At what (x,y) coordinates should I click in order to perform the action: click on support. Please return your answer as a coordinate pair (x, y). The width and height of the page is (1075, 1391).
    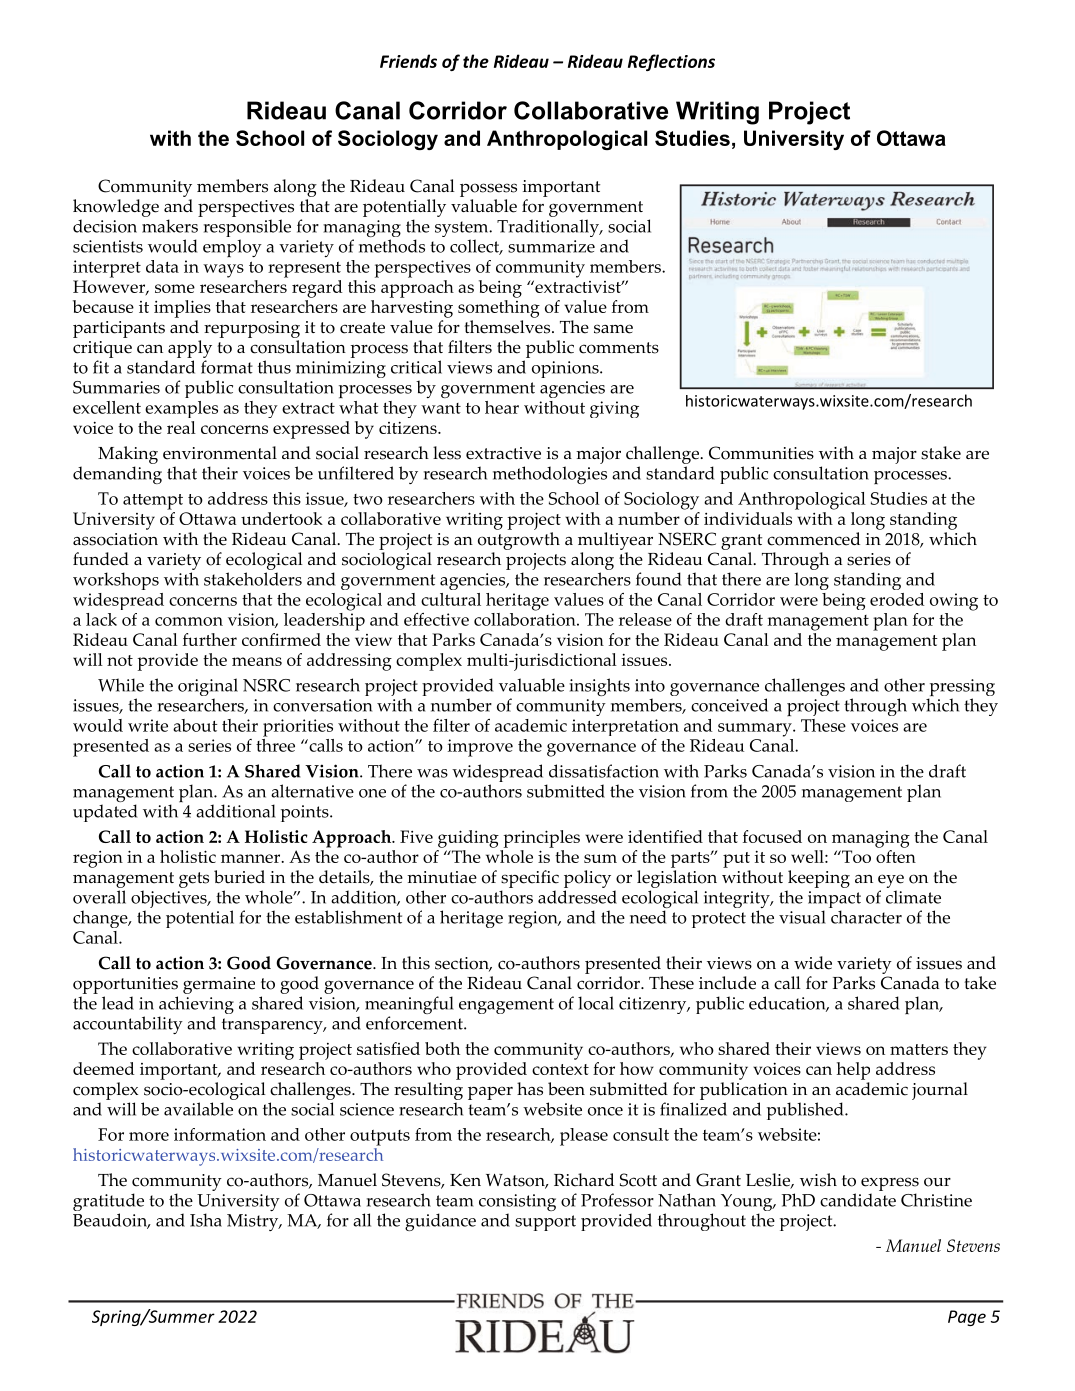
    Looking at the image, I should click on (545, 1223).
